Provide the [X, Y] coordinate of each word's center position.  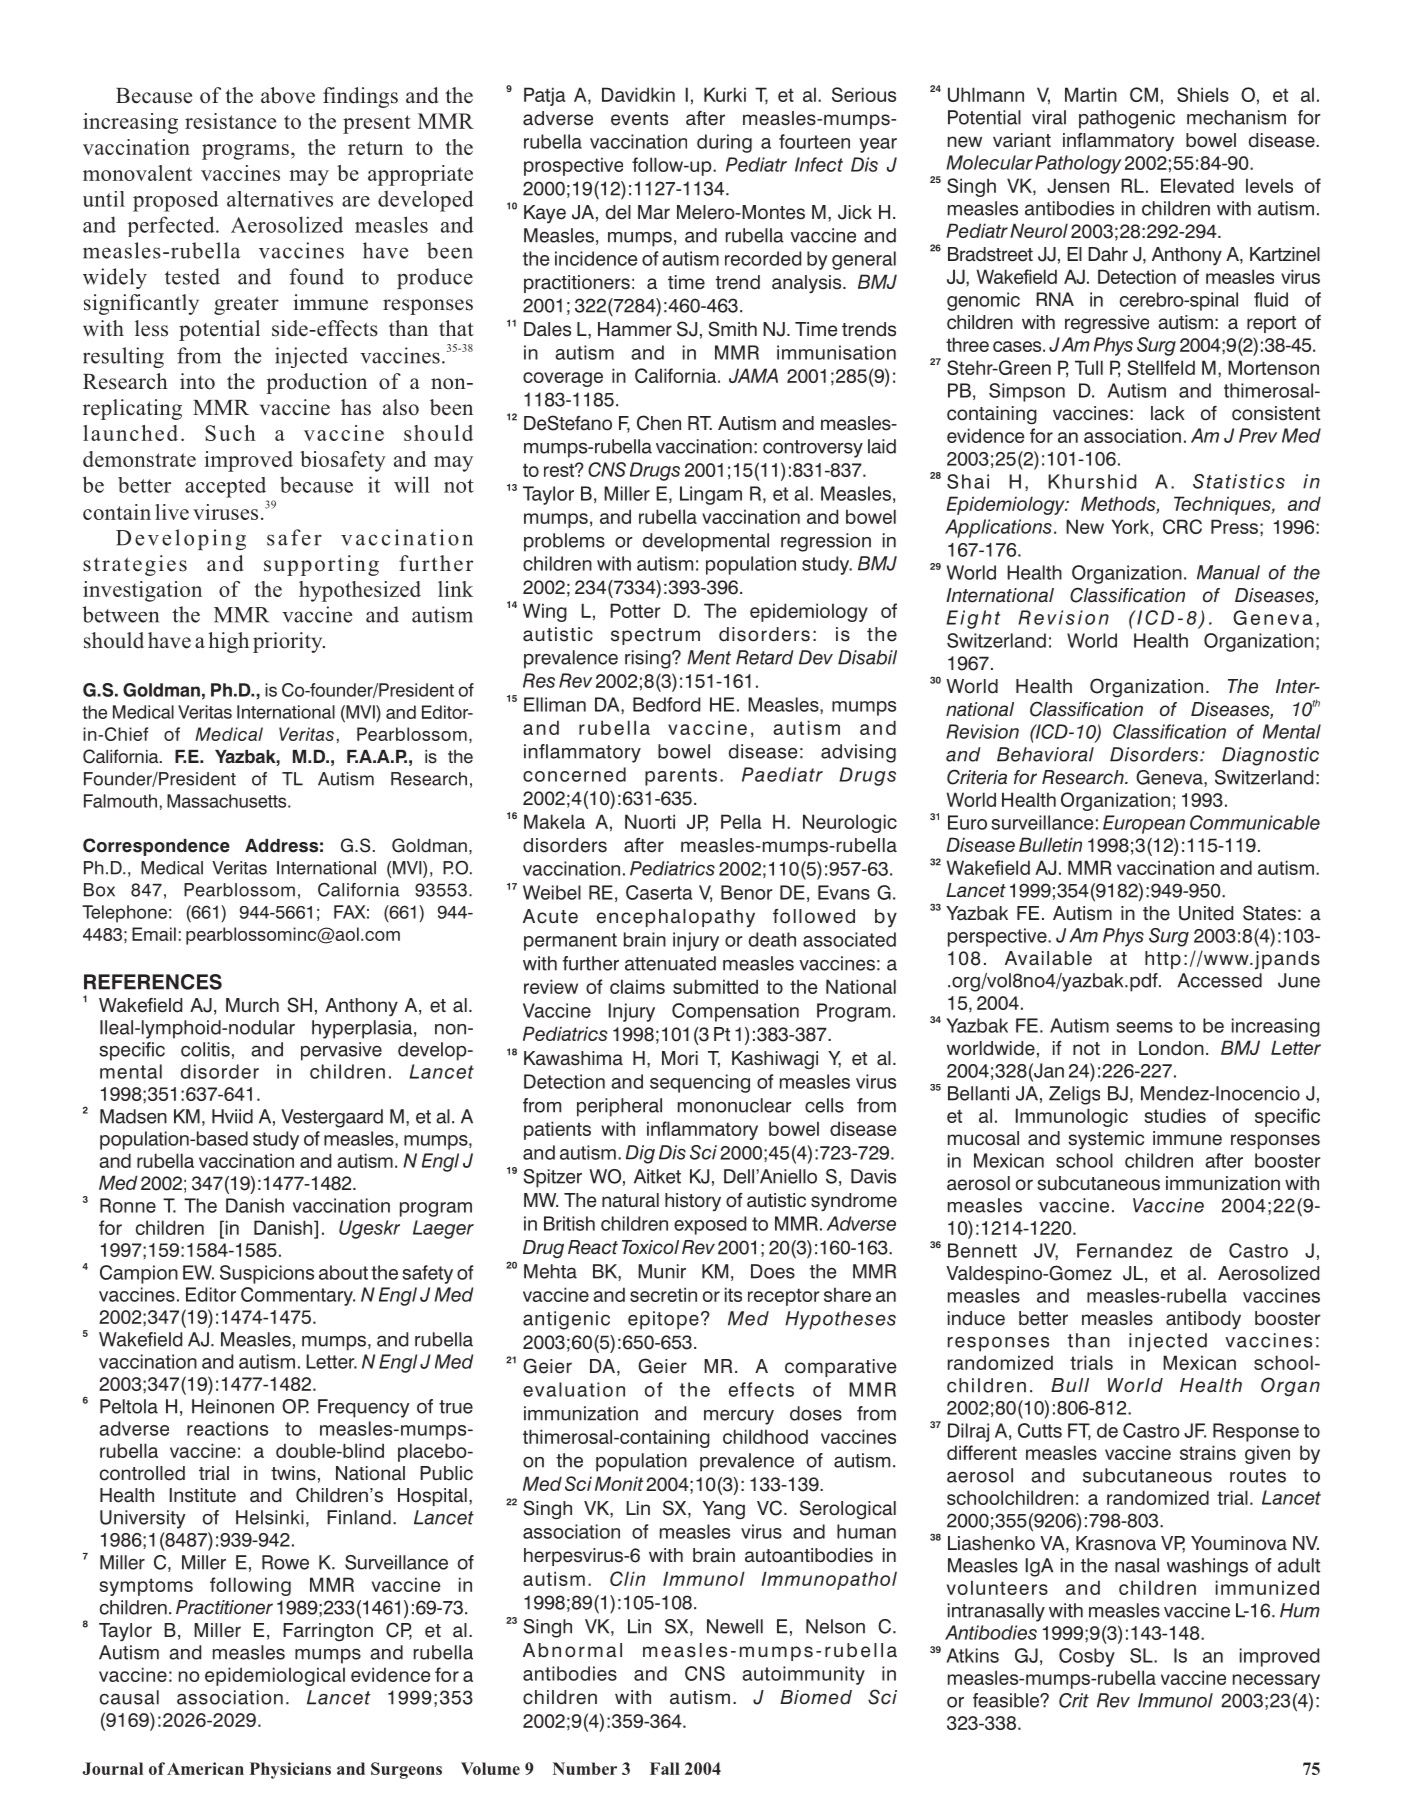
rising [649, 659]
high [228, 642]
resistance [230, 121]
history [693, 1202]
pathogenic [1127, 119]
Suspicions [267, 1274]
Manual [1228, 572]
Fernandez [1125, 1250]
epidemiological [275, 1676]
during [724, 143]
